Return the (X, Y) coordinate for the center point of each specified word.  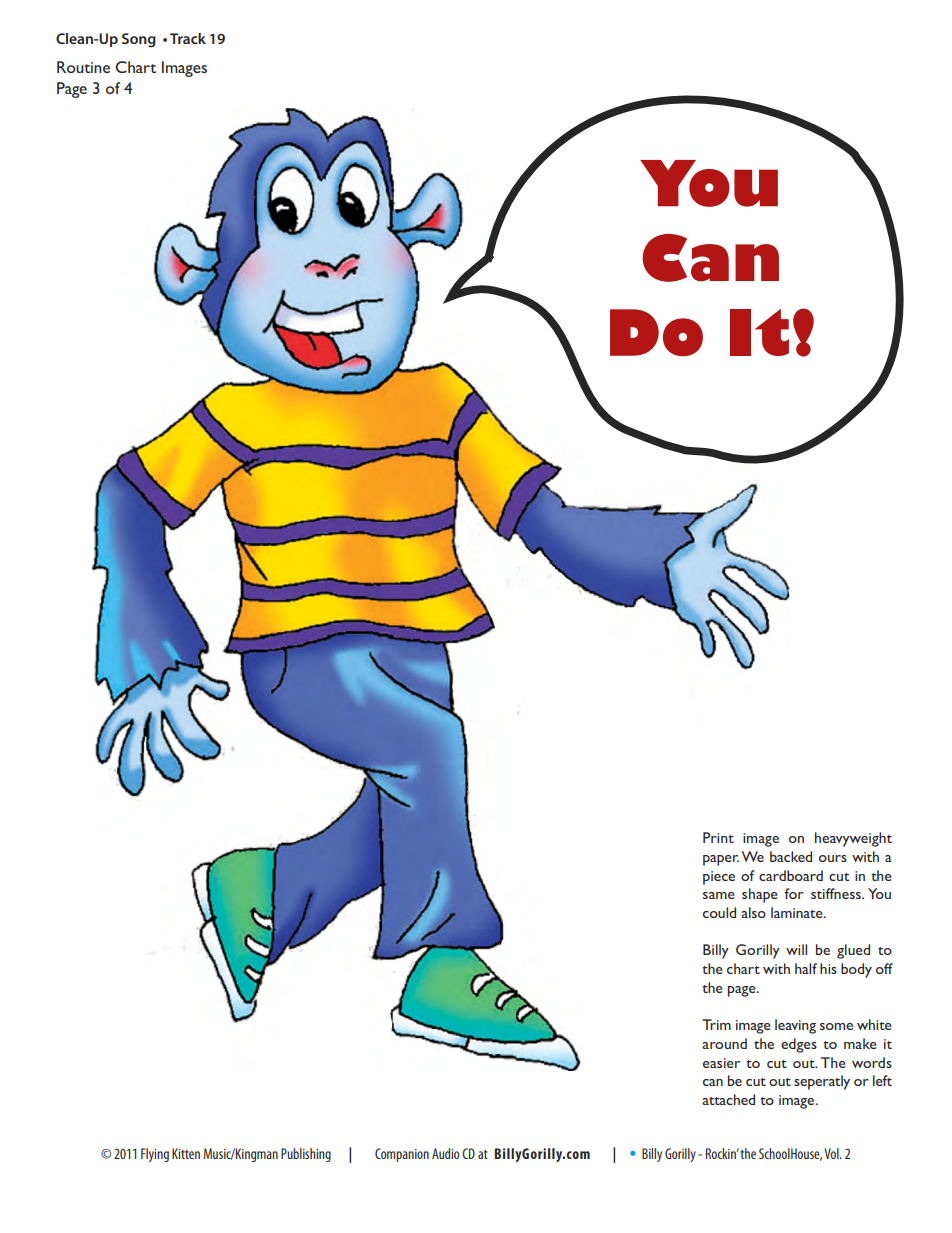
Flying (155, 1155)
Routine (83, 67)
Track (188, 38)
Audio (445, 1153)
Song (139, 40)
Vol (832, 1153)
